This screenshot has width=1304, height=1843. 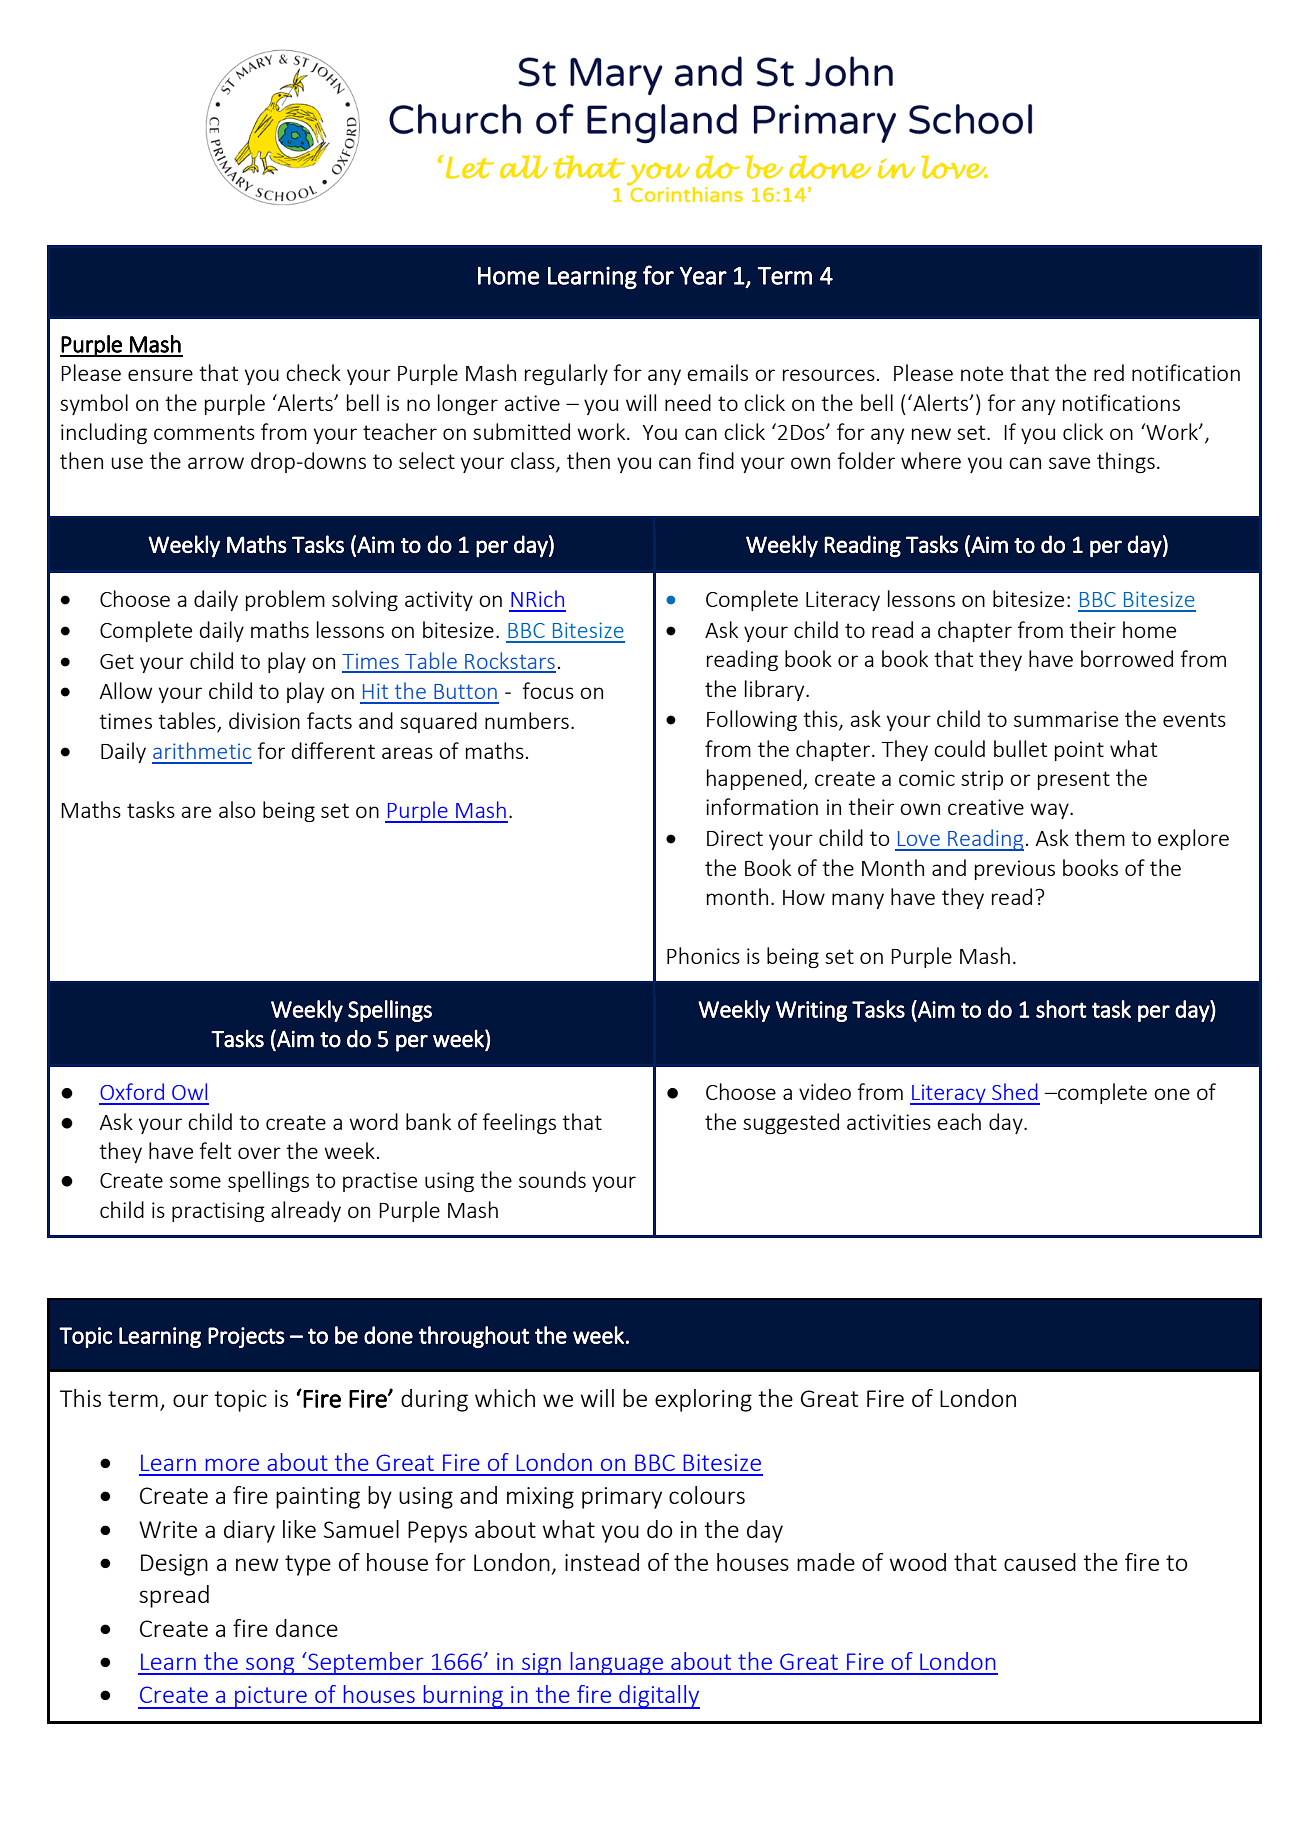 What do you see at coordinates (218, 1212) in the screenshot?
I see `practising` at bounding box center [218, 1212].
